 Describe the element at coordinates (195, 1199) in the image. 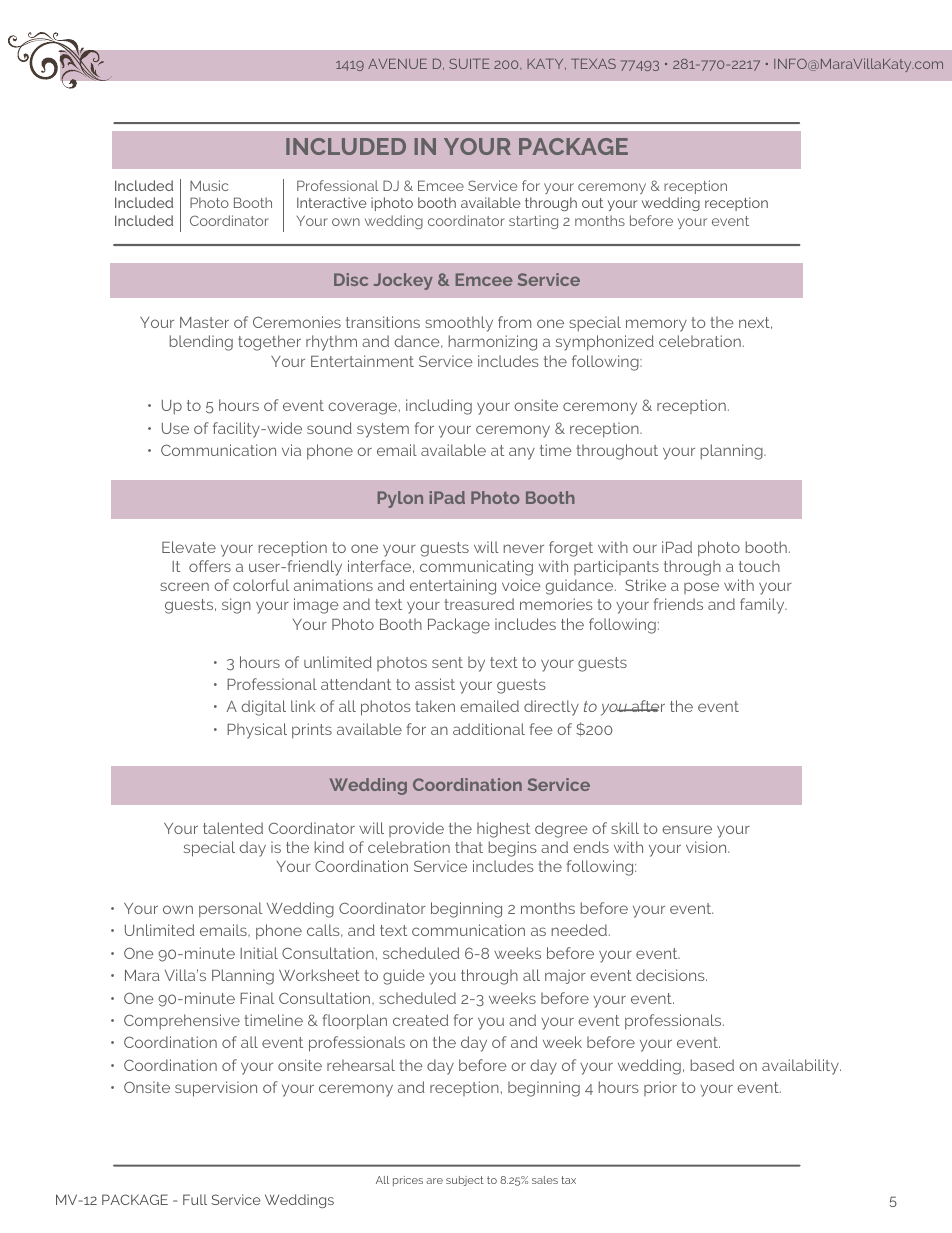

I see `Full` at that location.
